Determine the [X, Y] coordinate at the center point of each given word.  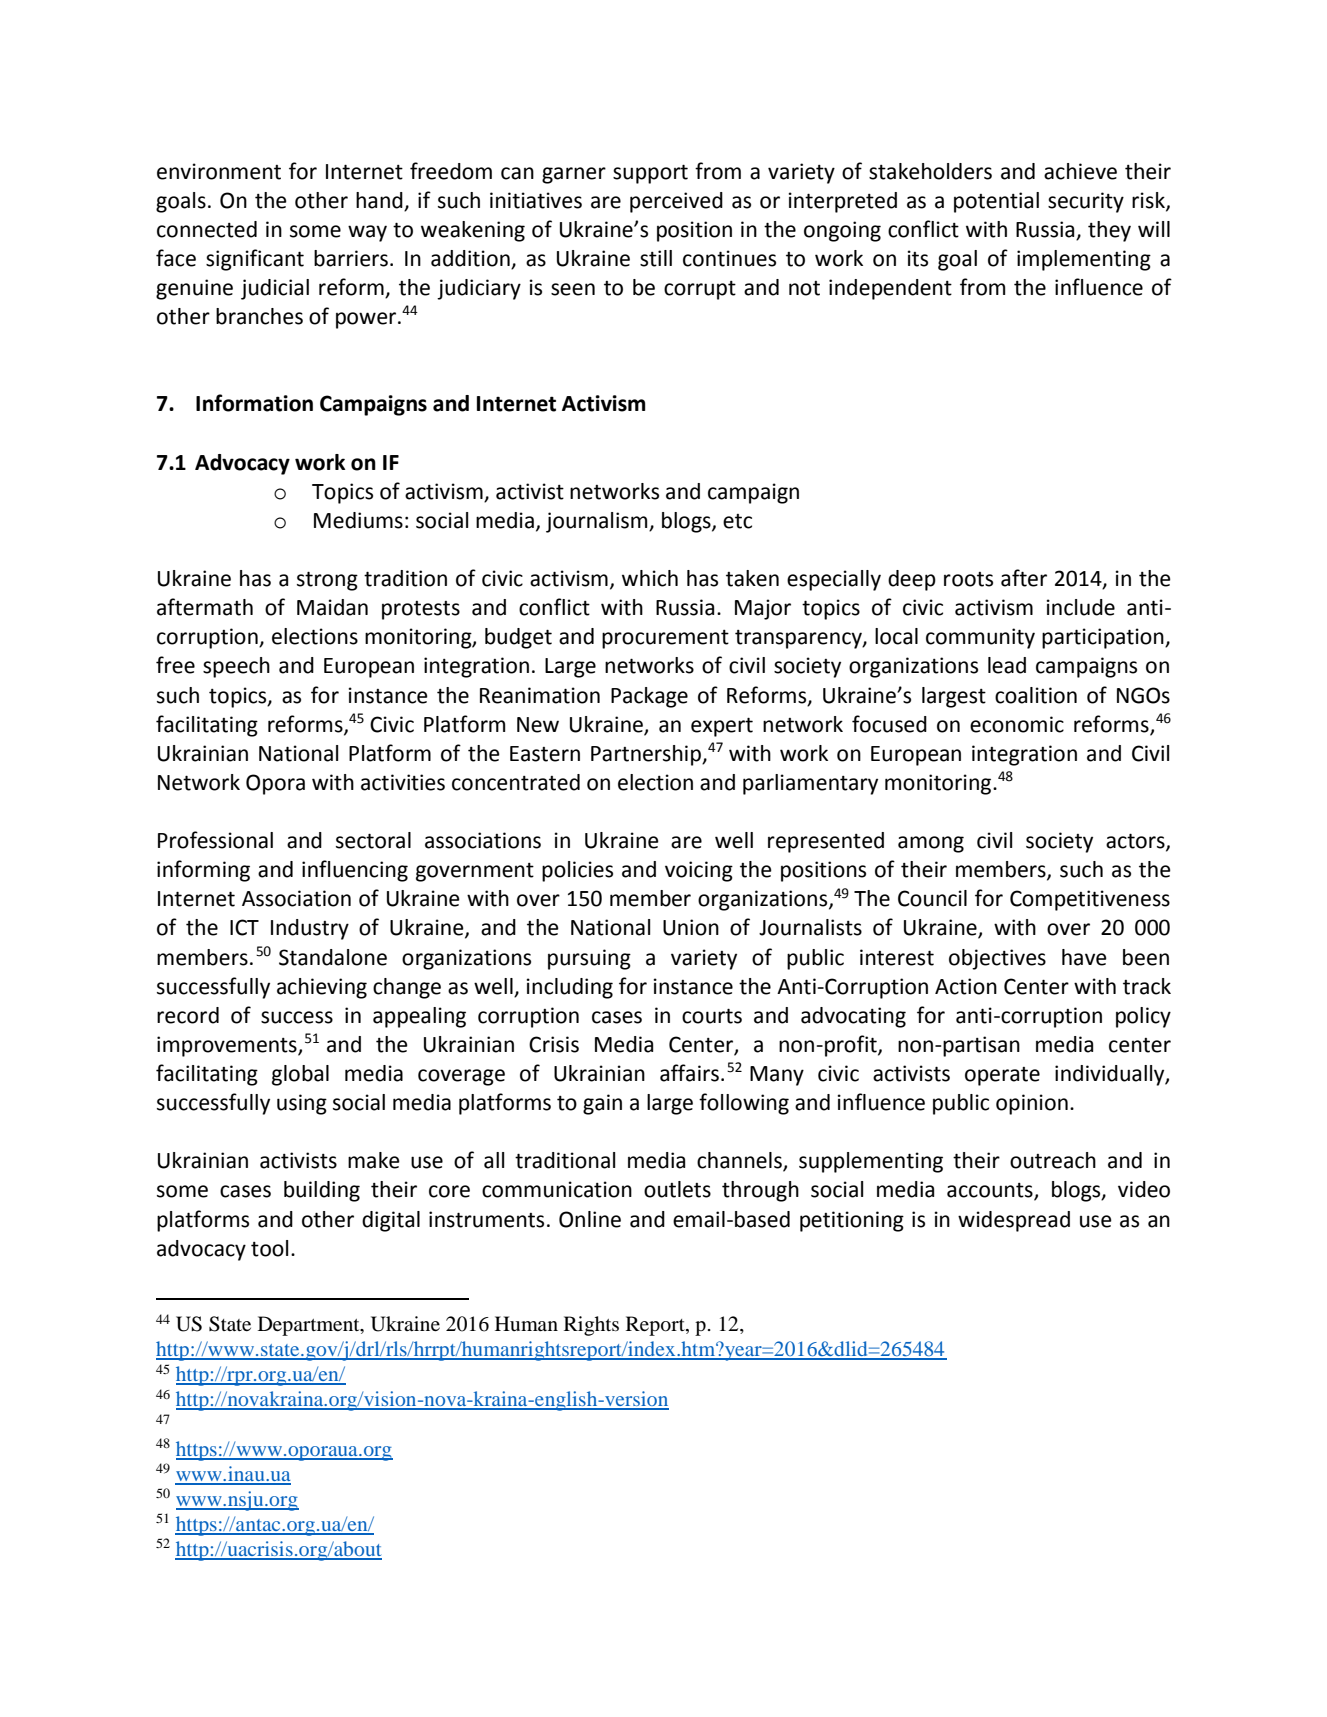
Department [310, 1326]
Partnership [647, 755]
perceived [676, 202]
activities [403, 782]
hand [379, 200]
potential [996, 202]
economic [1017, 724]
